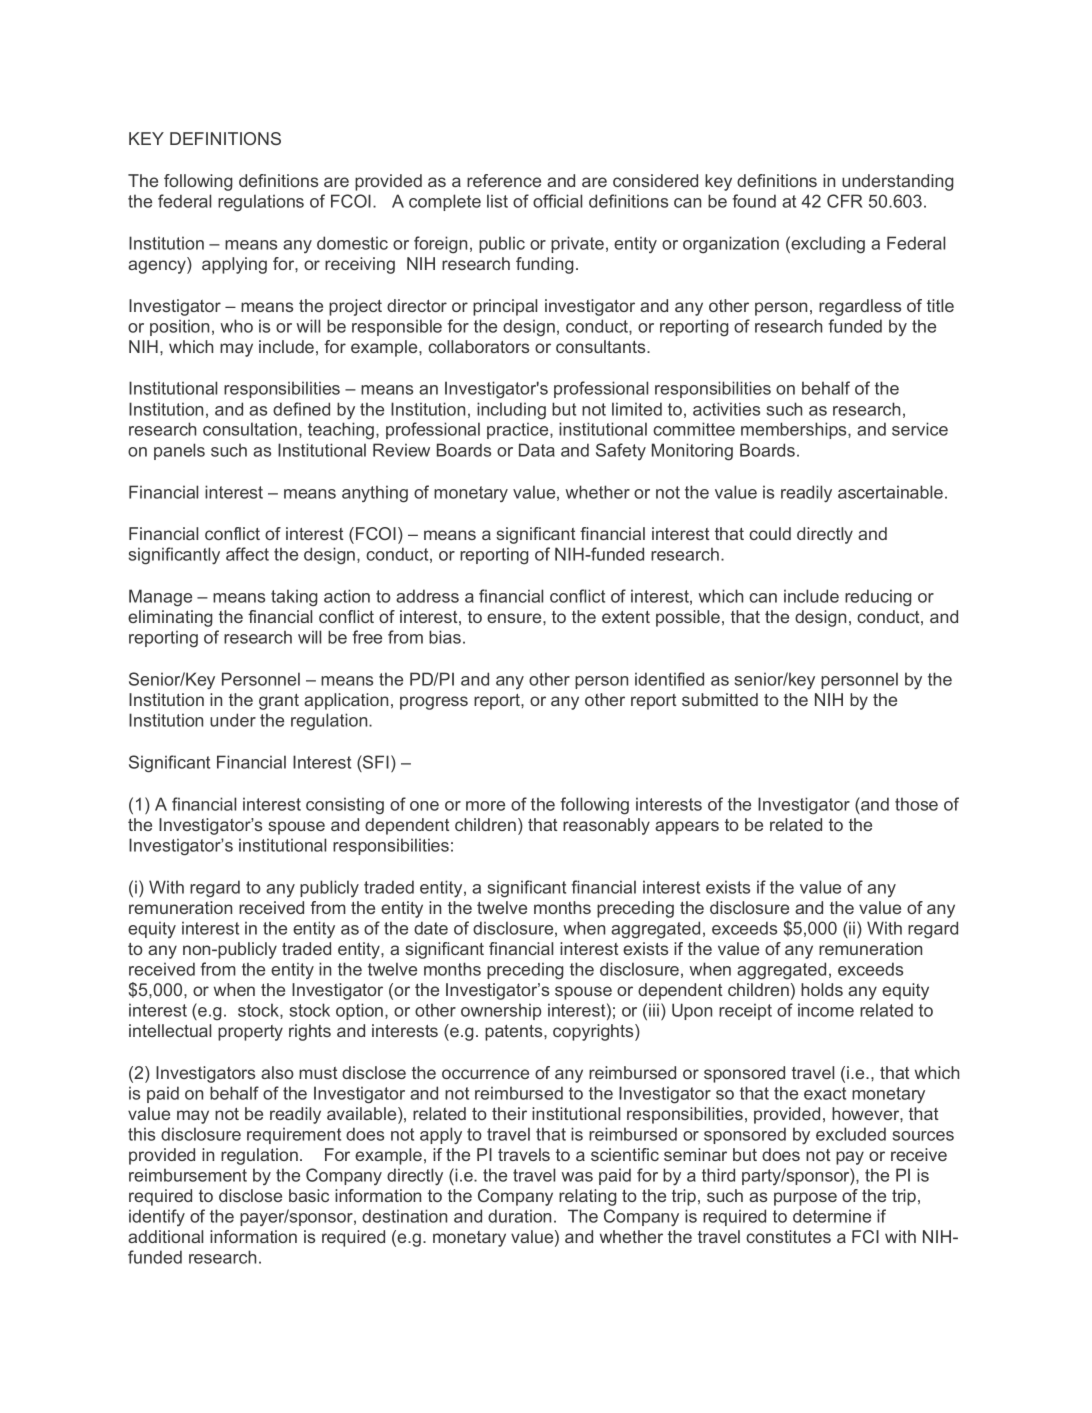  I want to click on reasonably, so click(606, 826).
